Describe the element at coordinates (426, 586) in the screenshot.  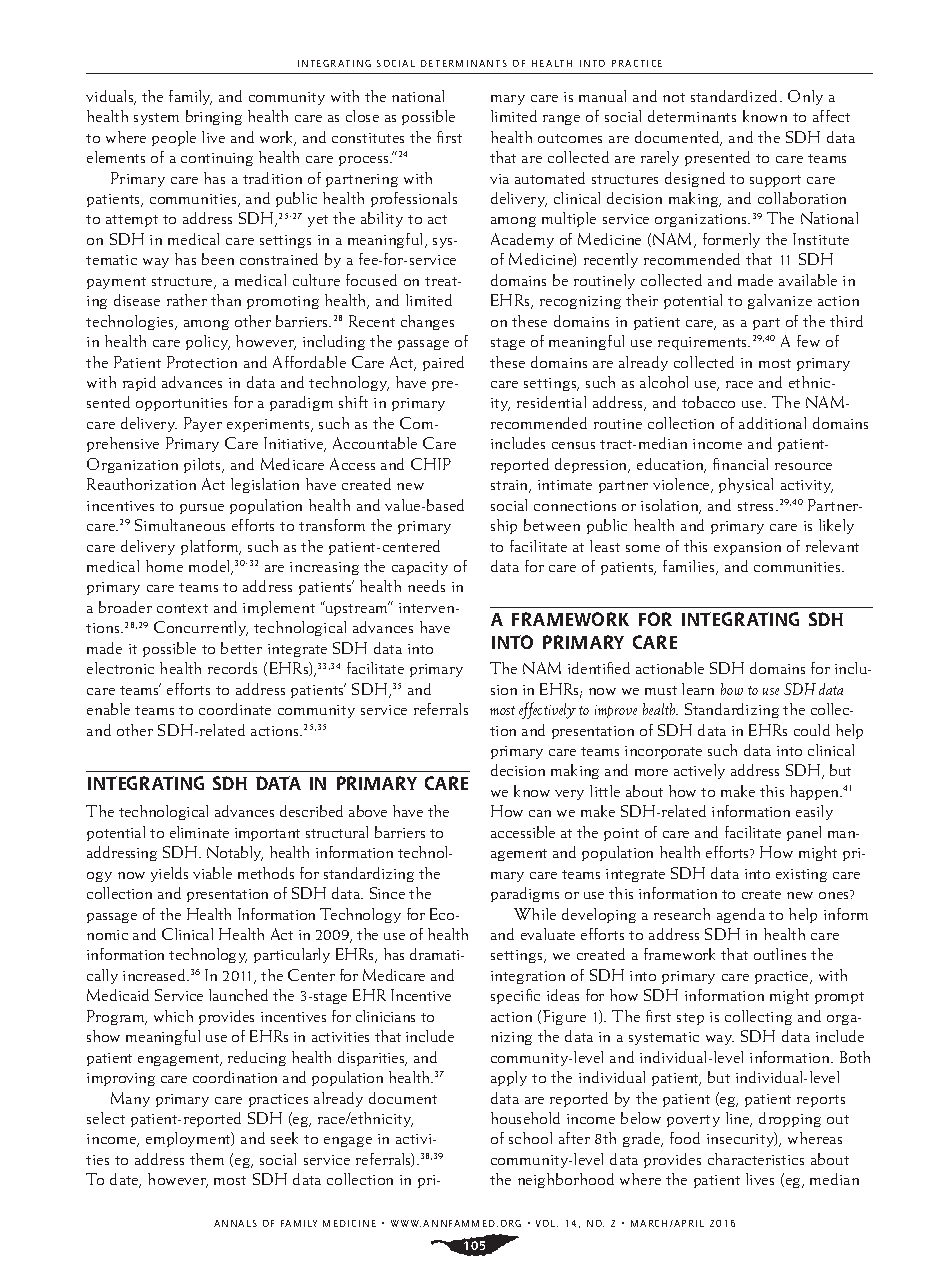
I see `needs` at that location.
